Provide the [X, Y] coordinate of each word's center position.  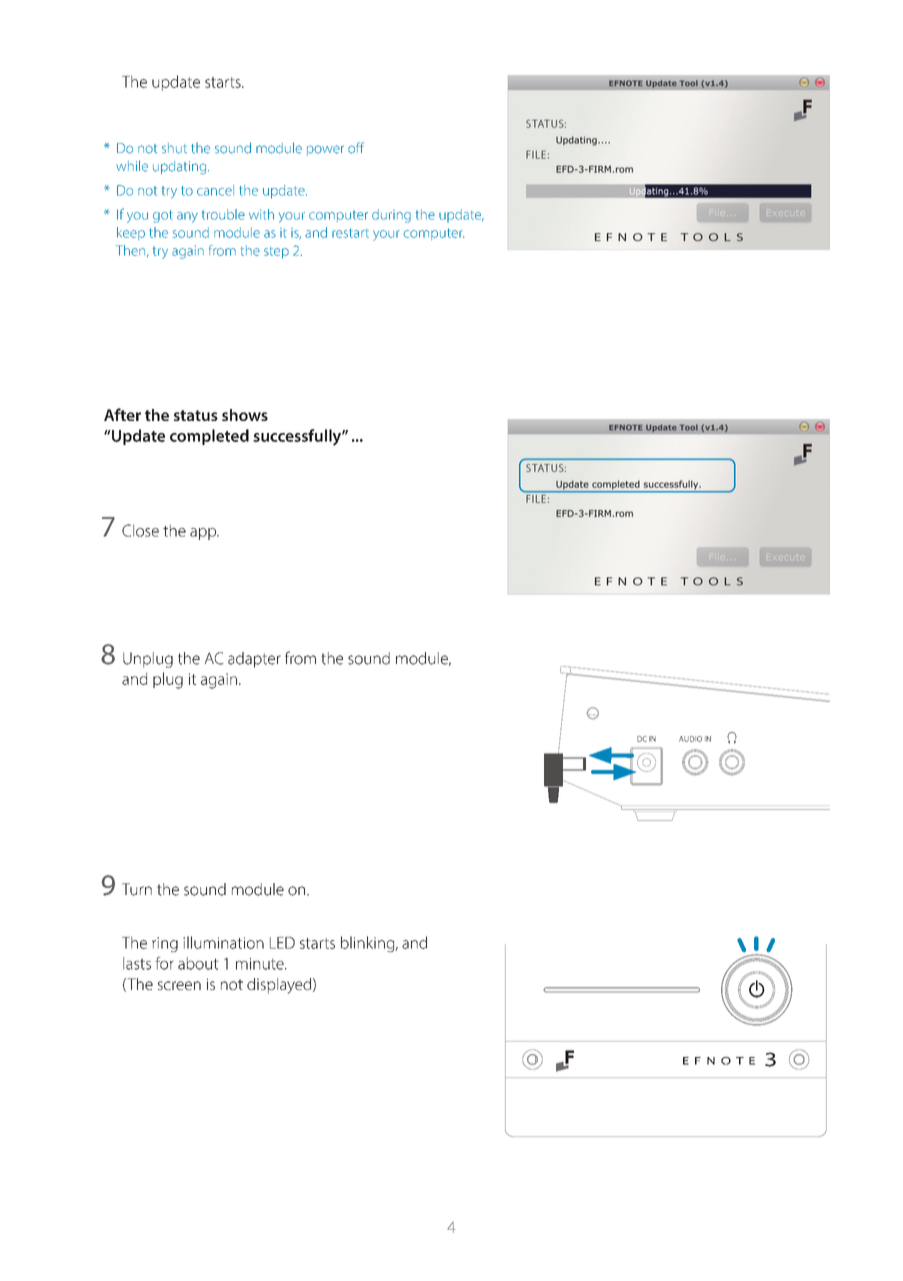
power [325, 150]
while [132, 166]
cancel [215, 190]
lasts [137, 963]
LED [282, 943]
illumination [223, 942]
